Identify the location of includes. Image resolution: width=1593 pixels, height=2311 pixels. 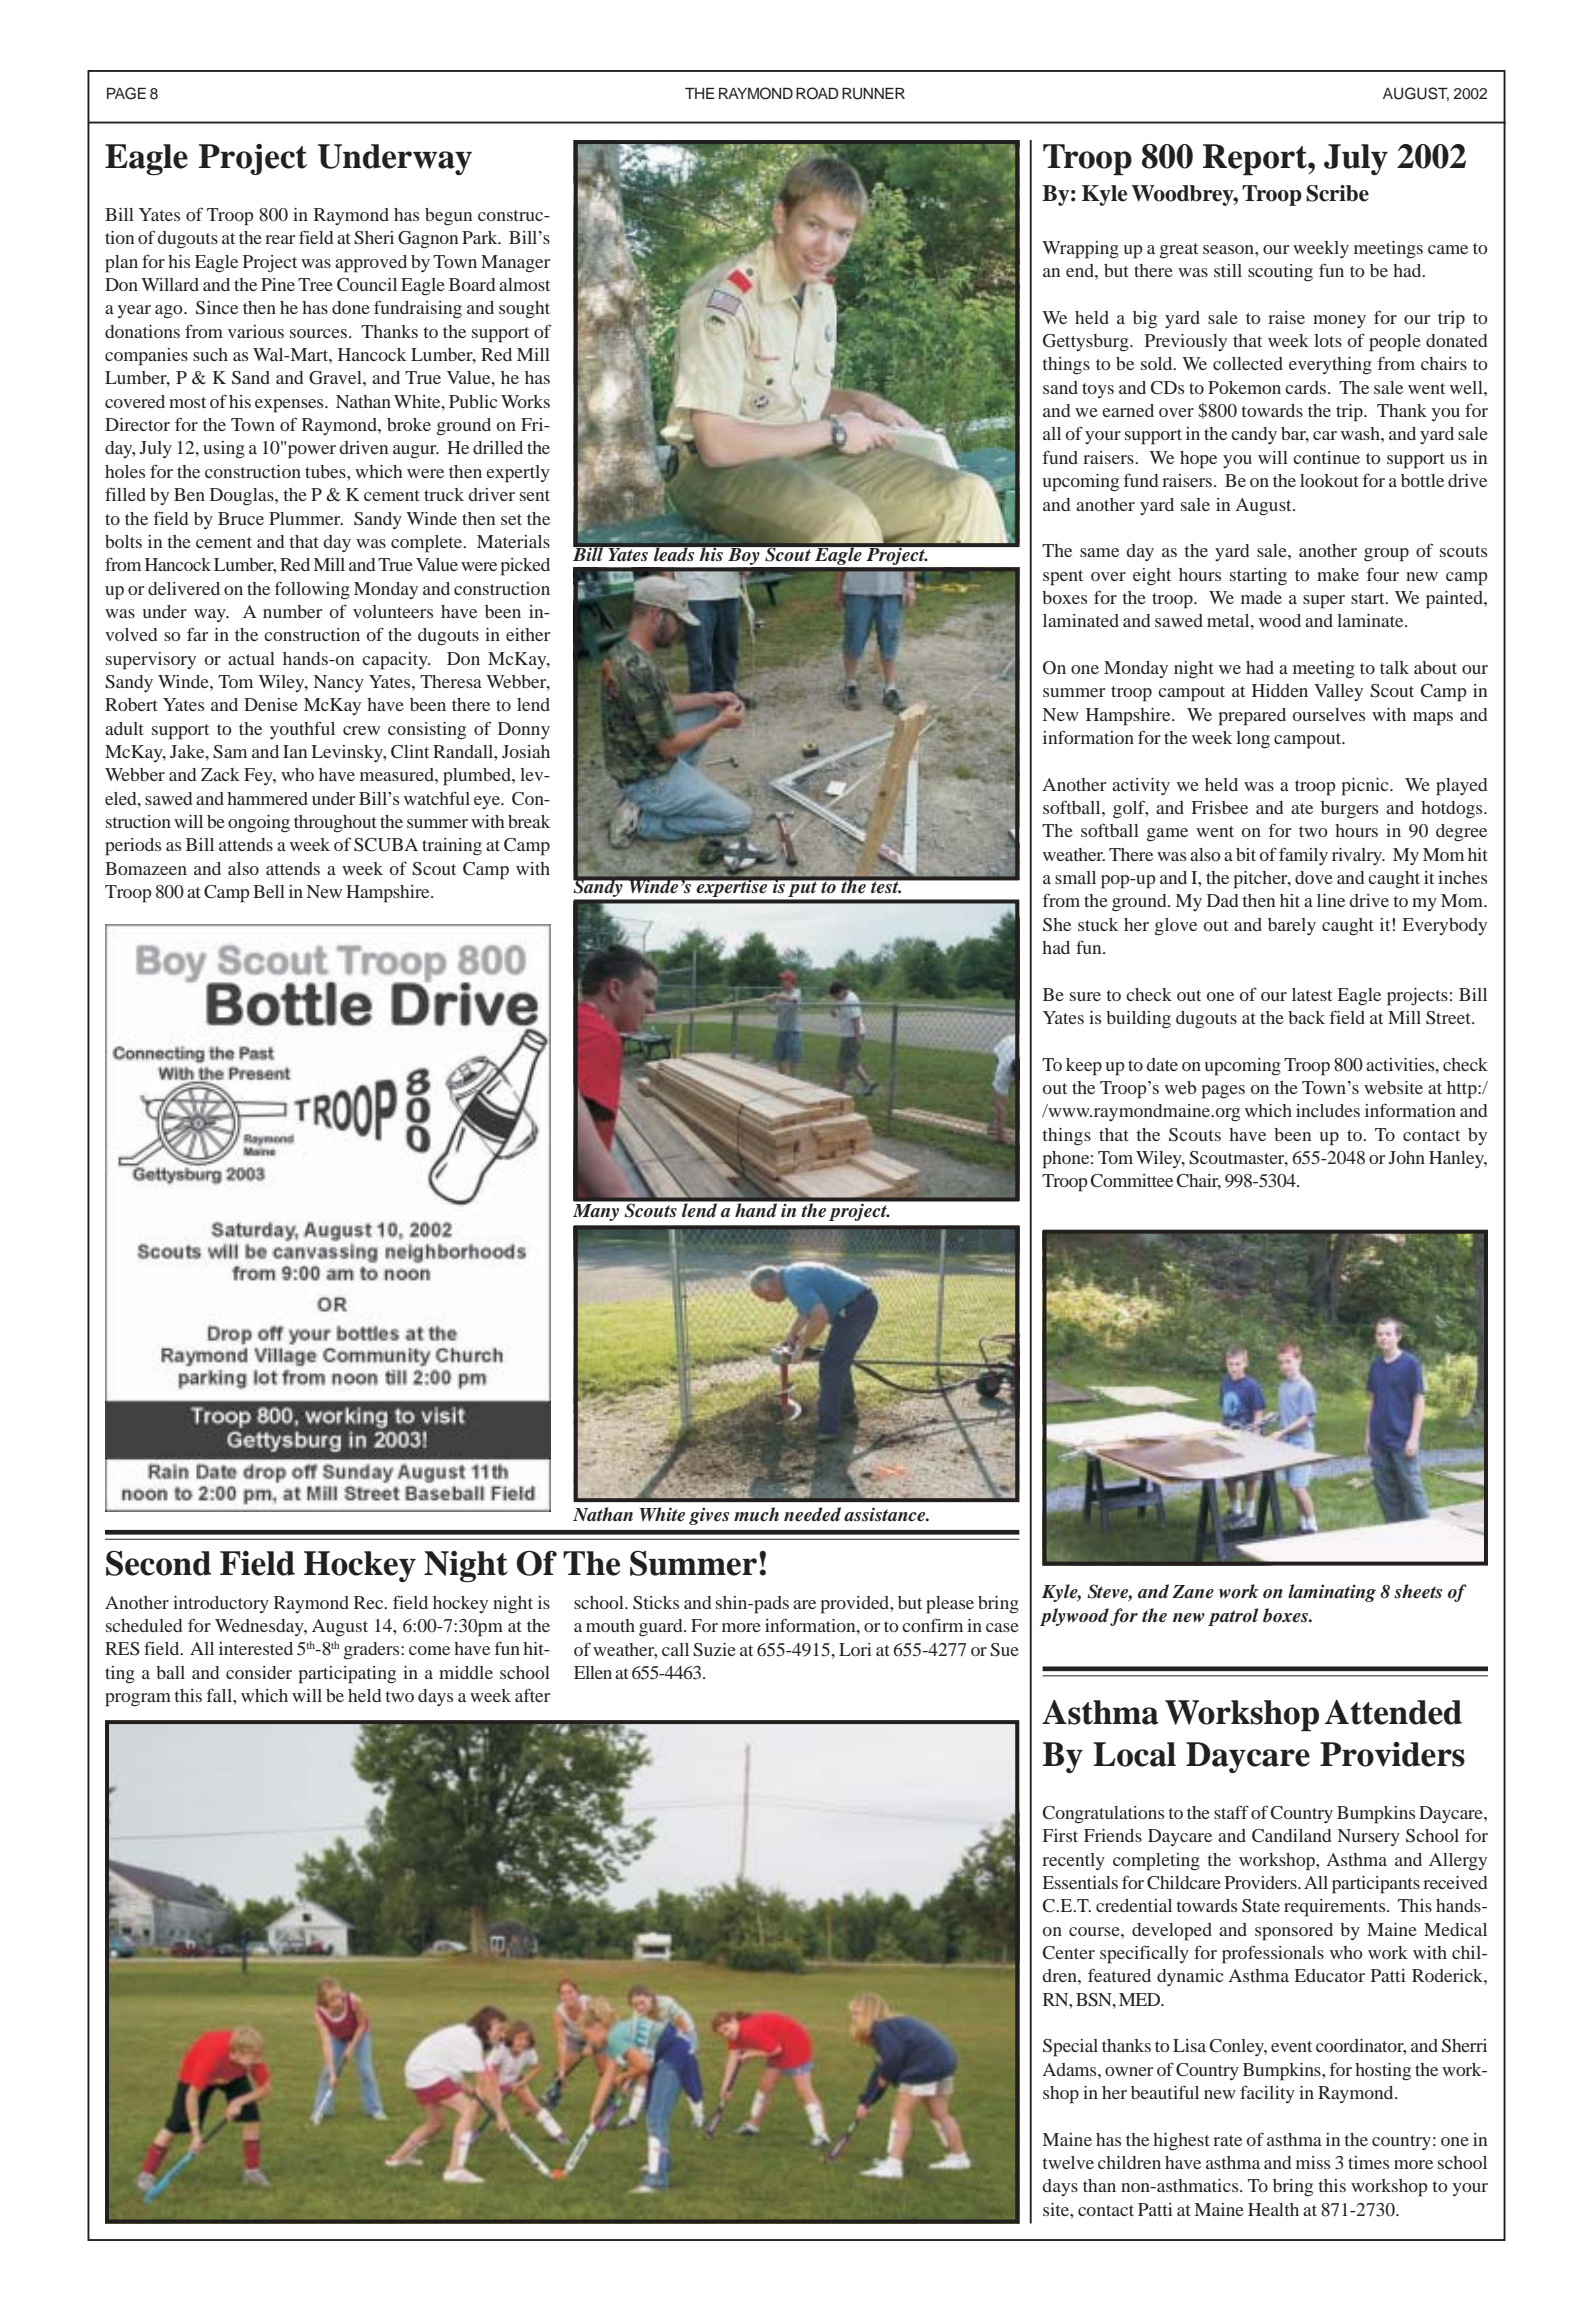
(1328, 1110).
